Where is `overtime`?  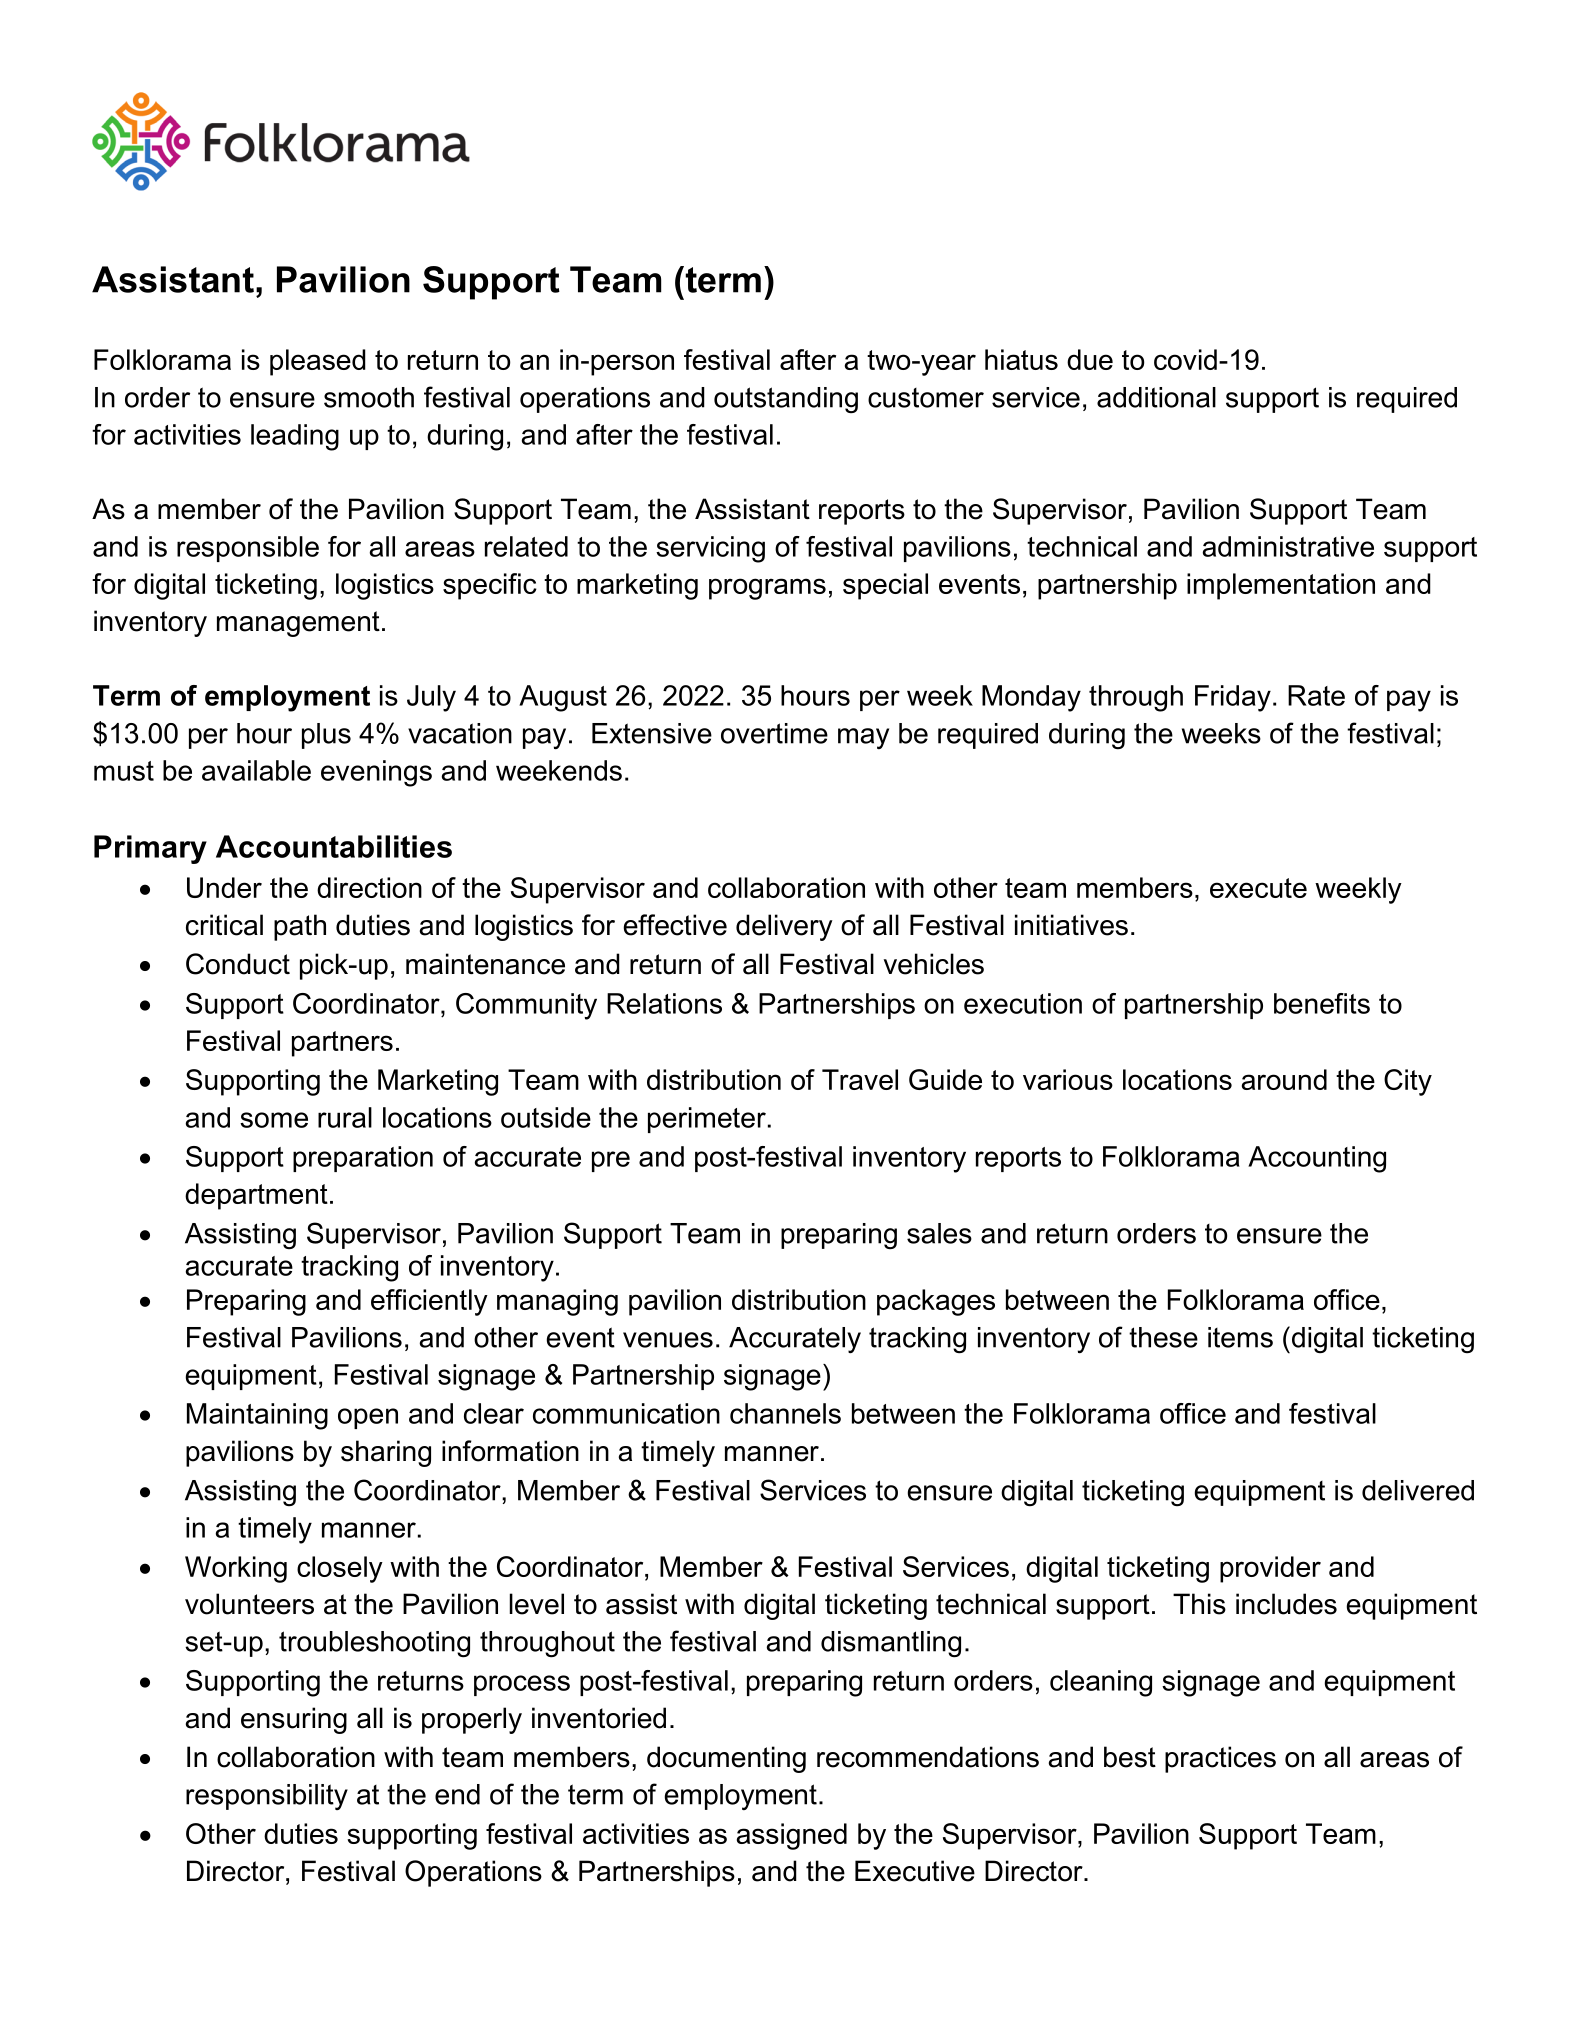
overtime is located at coordinates (774, 733).
